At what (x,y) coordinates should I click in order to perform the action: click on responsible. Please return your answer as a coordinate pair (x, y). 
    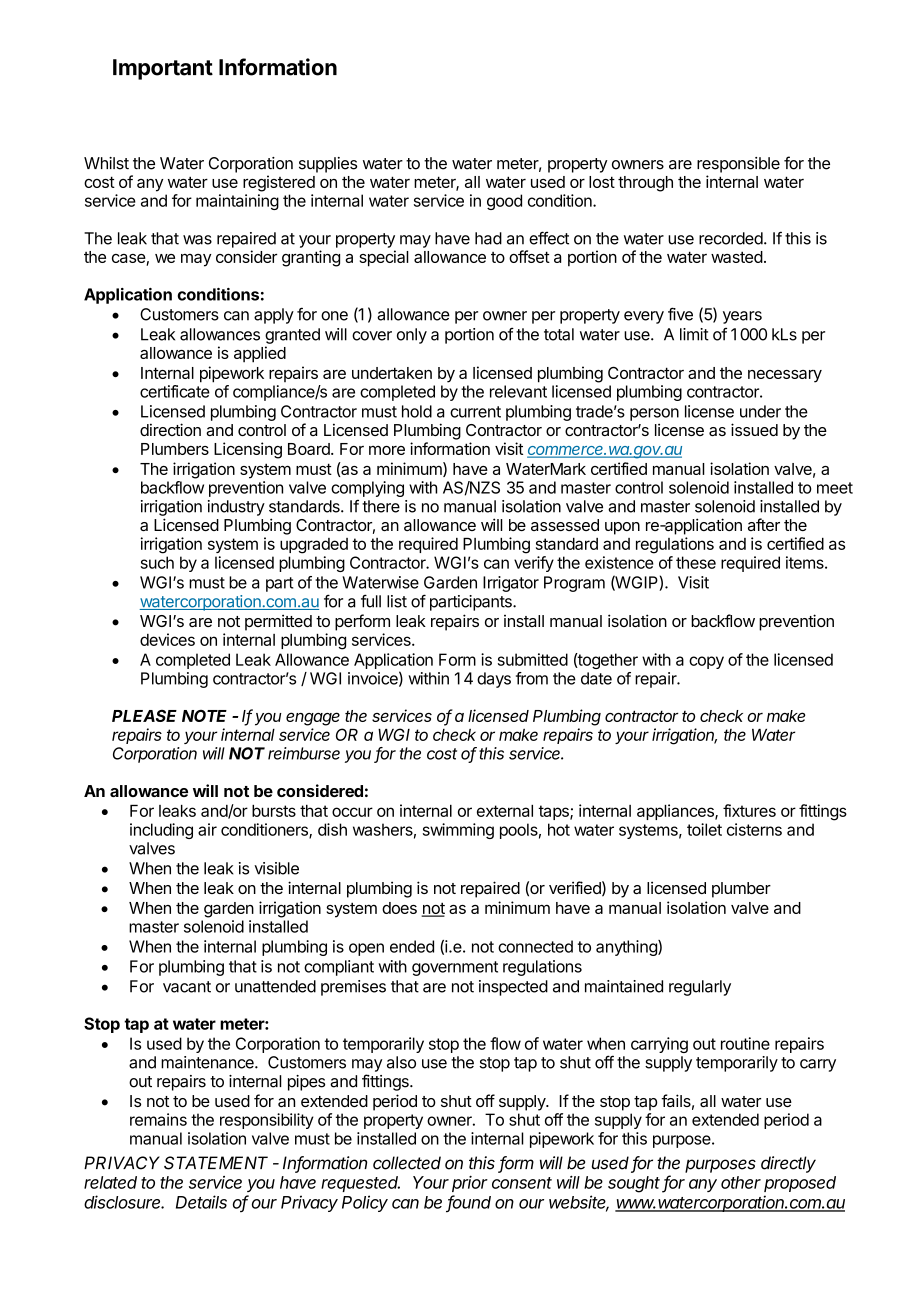
    Looking at the image, I should click on (738, 165).
